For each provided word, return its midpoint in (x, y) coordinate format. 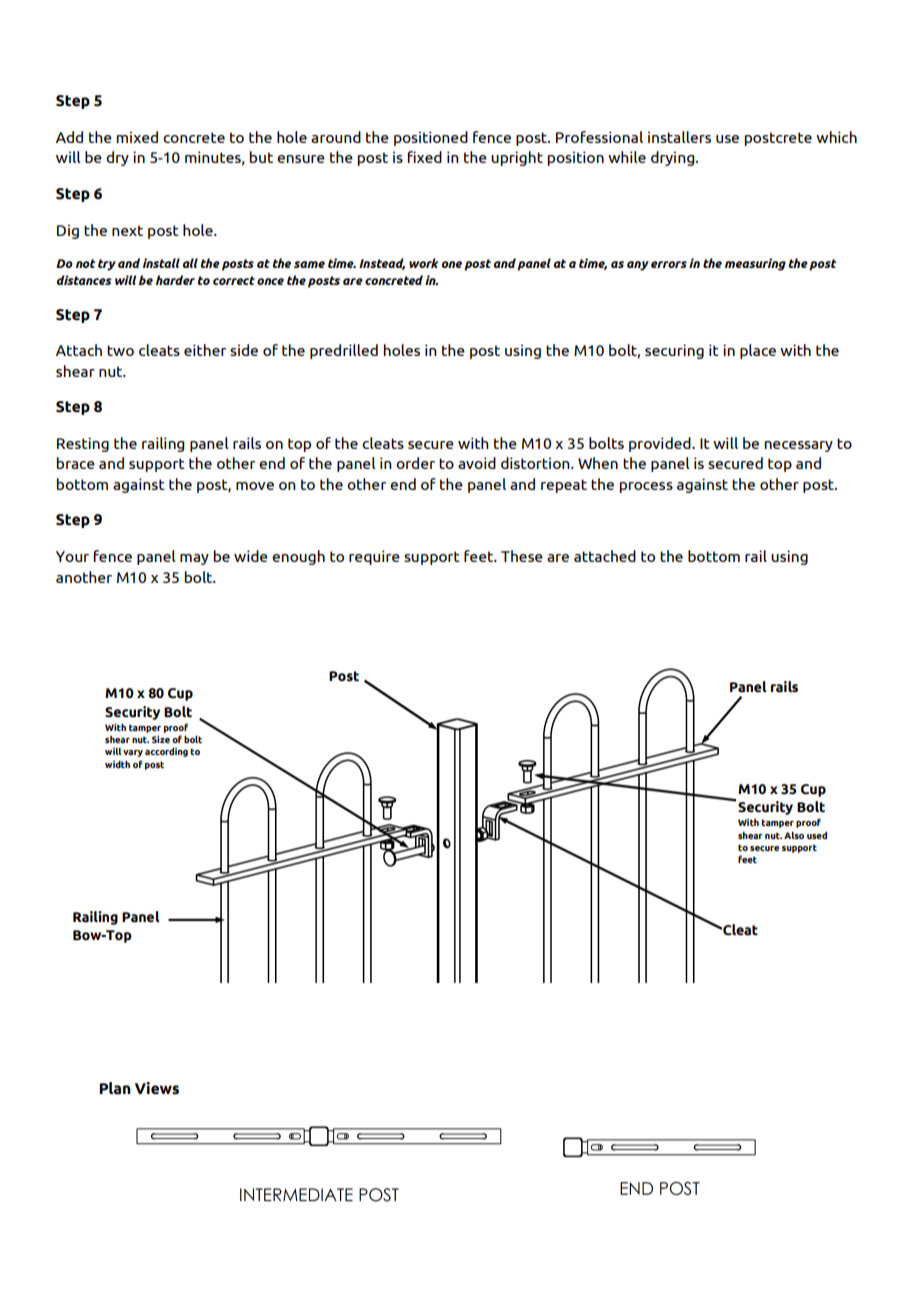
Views (157, 1088)
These (522, 556)
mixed (137, 137)
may (194, 559)
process (646, 487)
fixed (425, 157)
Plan (115, 1088)
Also (794, 835)
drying (674, 158)
